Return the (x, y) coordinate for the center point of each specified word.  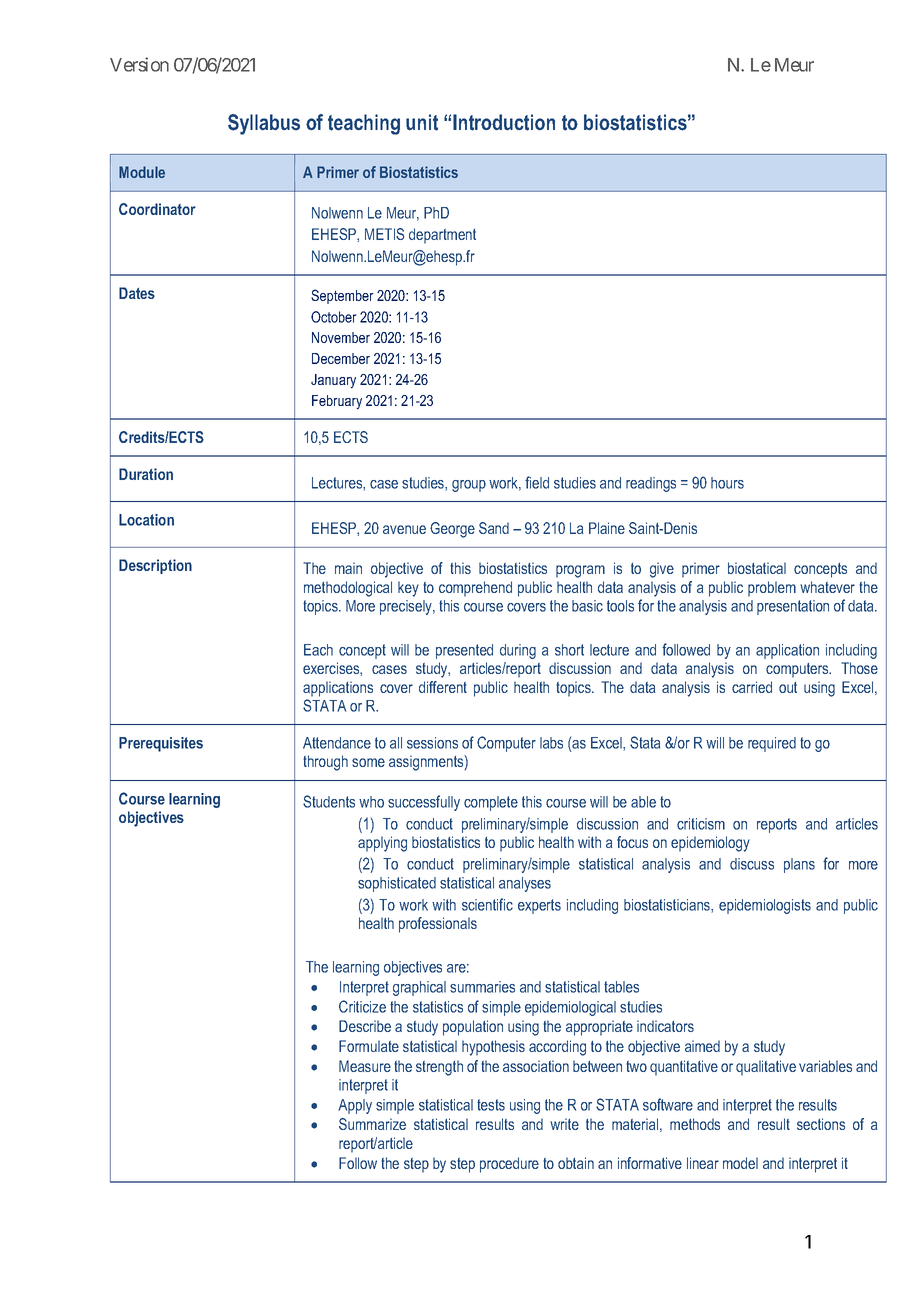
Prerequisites (161, 744)
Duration (146, 474)
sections (821, 1124)
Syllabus (264, 124)
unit (422, 122)
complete (491, 803)
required (772, 744)
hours (727, 483)
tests (491, 1105)
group (469, 486)
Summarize (372, 1124)
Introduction (504, 122)
